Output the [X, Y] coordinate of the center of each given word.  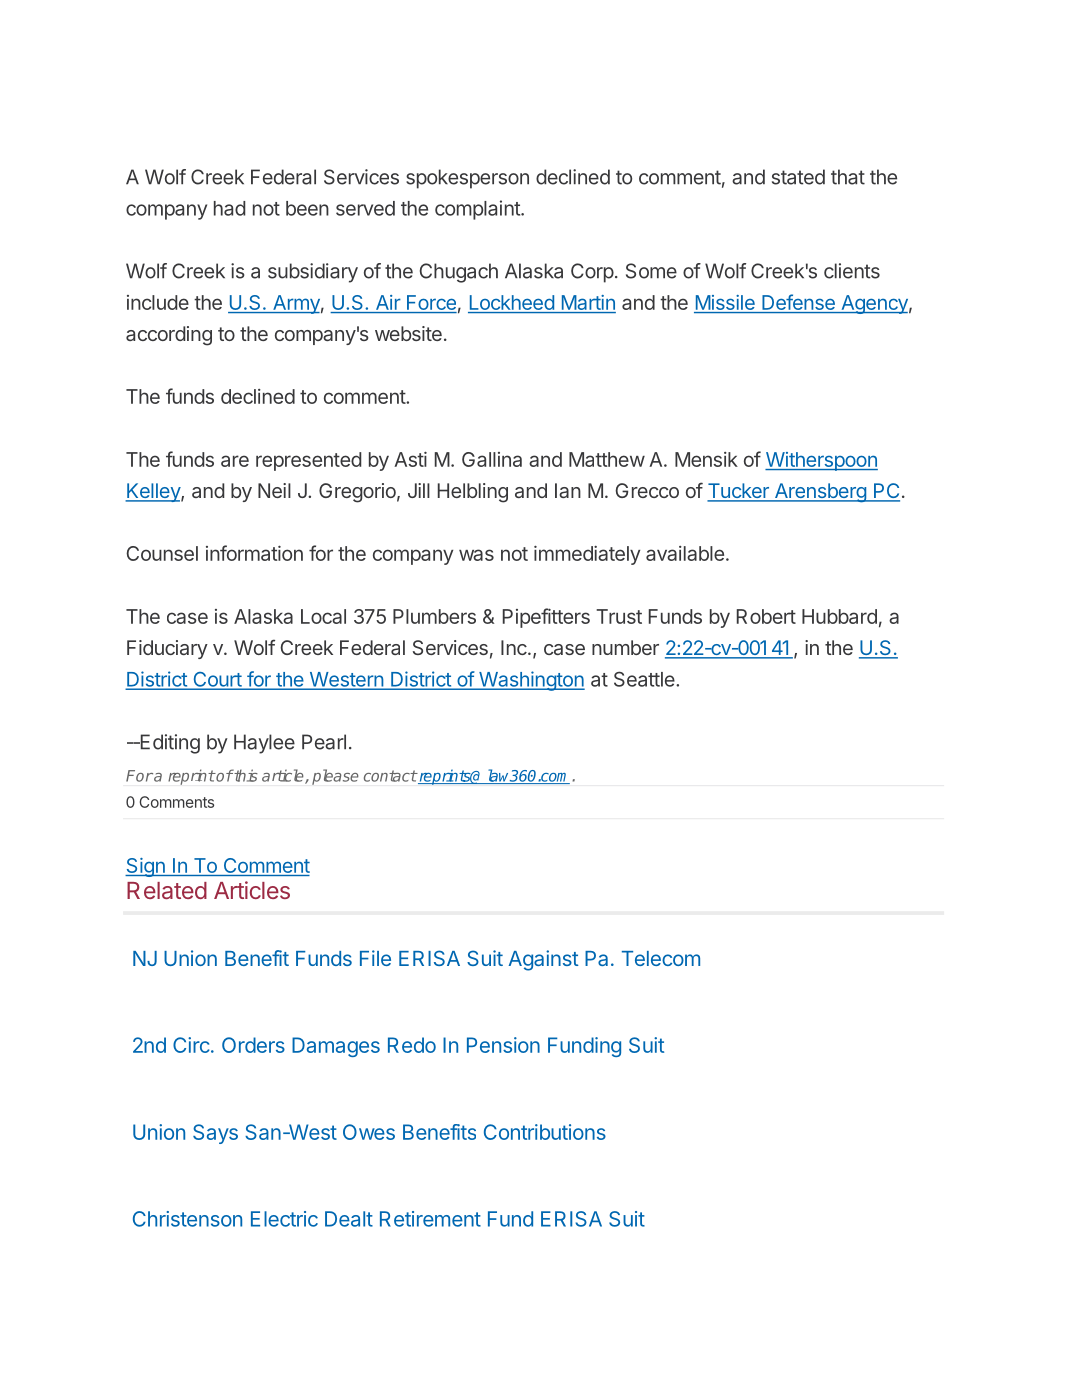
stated [798, 177]
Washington [531, 681]
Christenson [187, 1219]
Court [217, 680]
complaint [478, 210]
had [230, 208]
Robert [766, 616]
